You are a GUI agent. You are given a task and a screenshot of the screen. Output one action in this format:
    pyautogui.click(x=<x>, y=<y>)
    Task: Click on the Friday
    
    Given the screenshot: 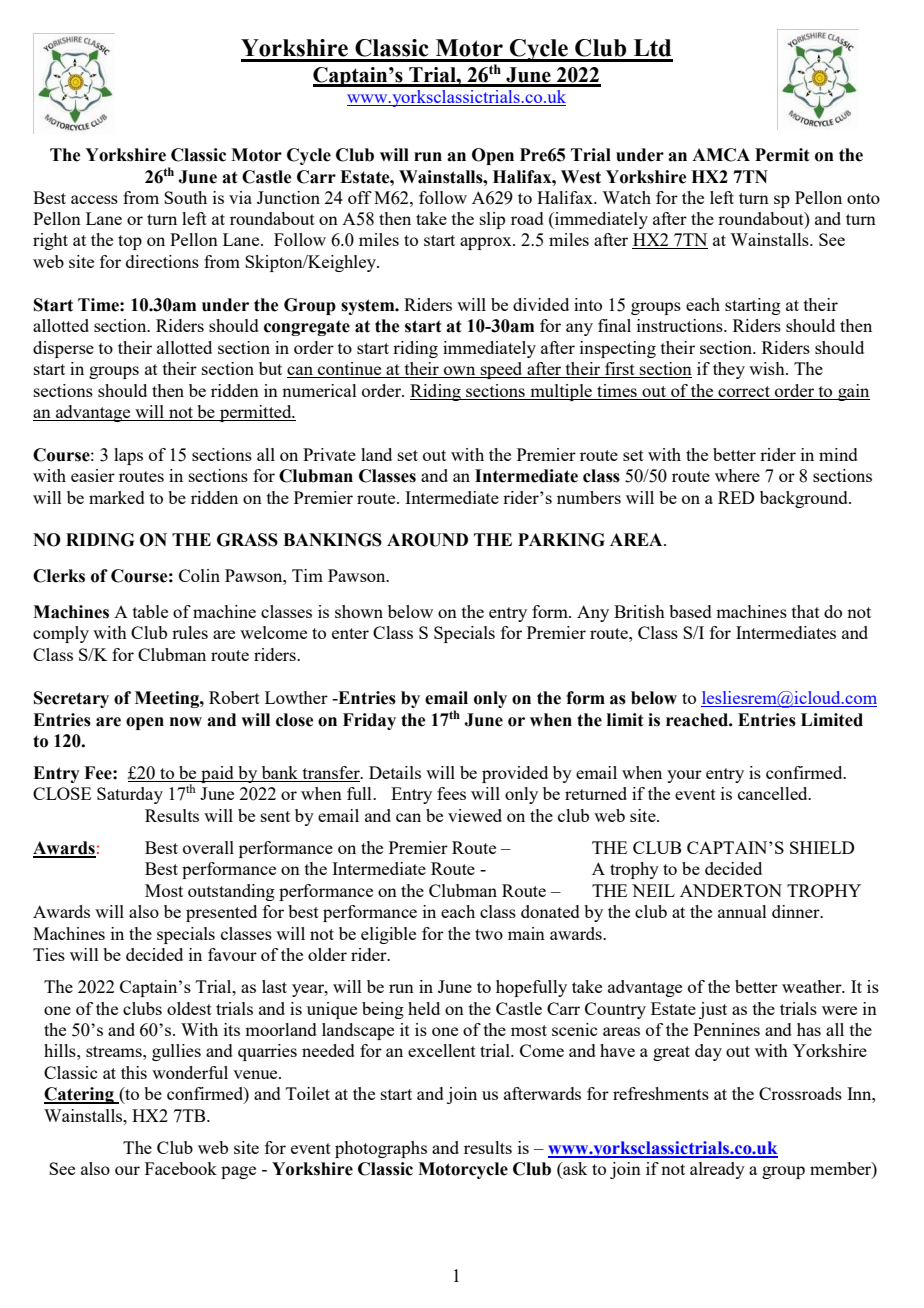 What is the action you would take?
    pyautogui.click(x=369, y=721)
